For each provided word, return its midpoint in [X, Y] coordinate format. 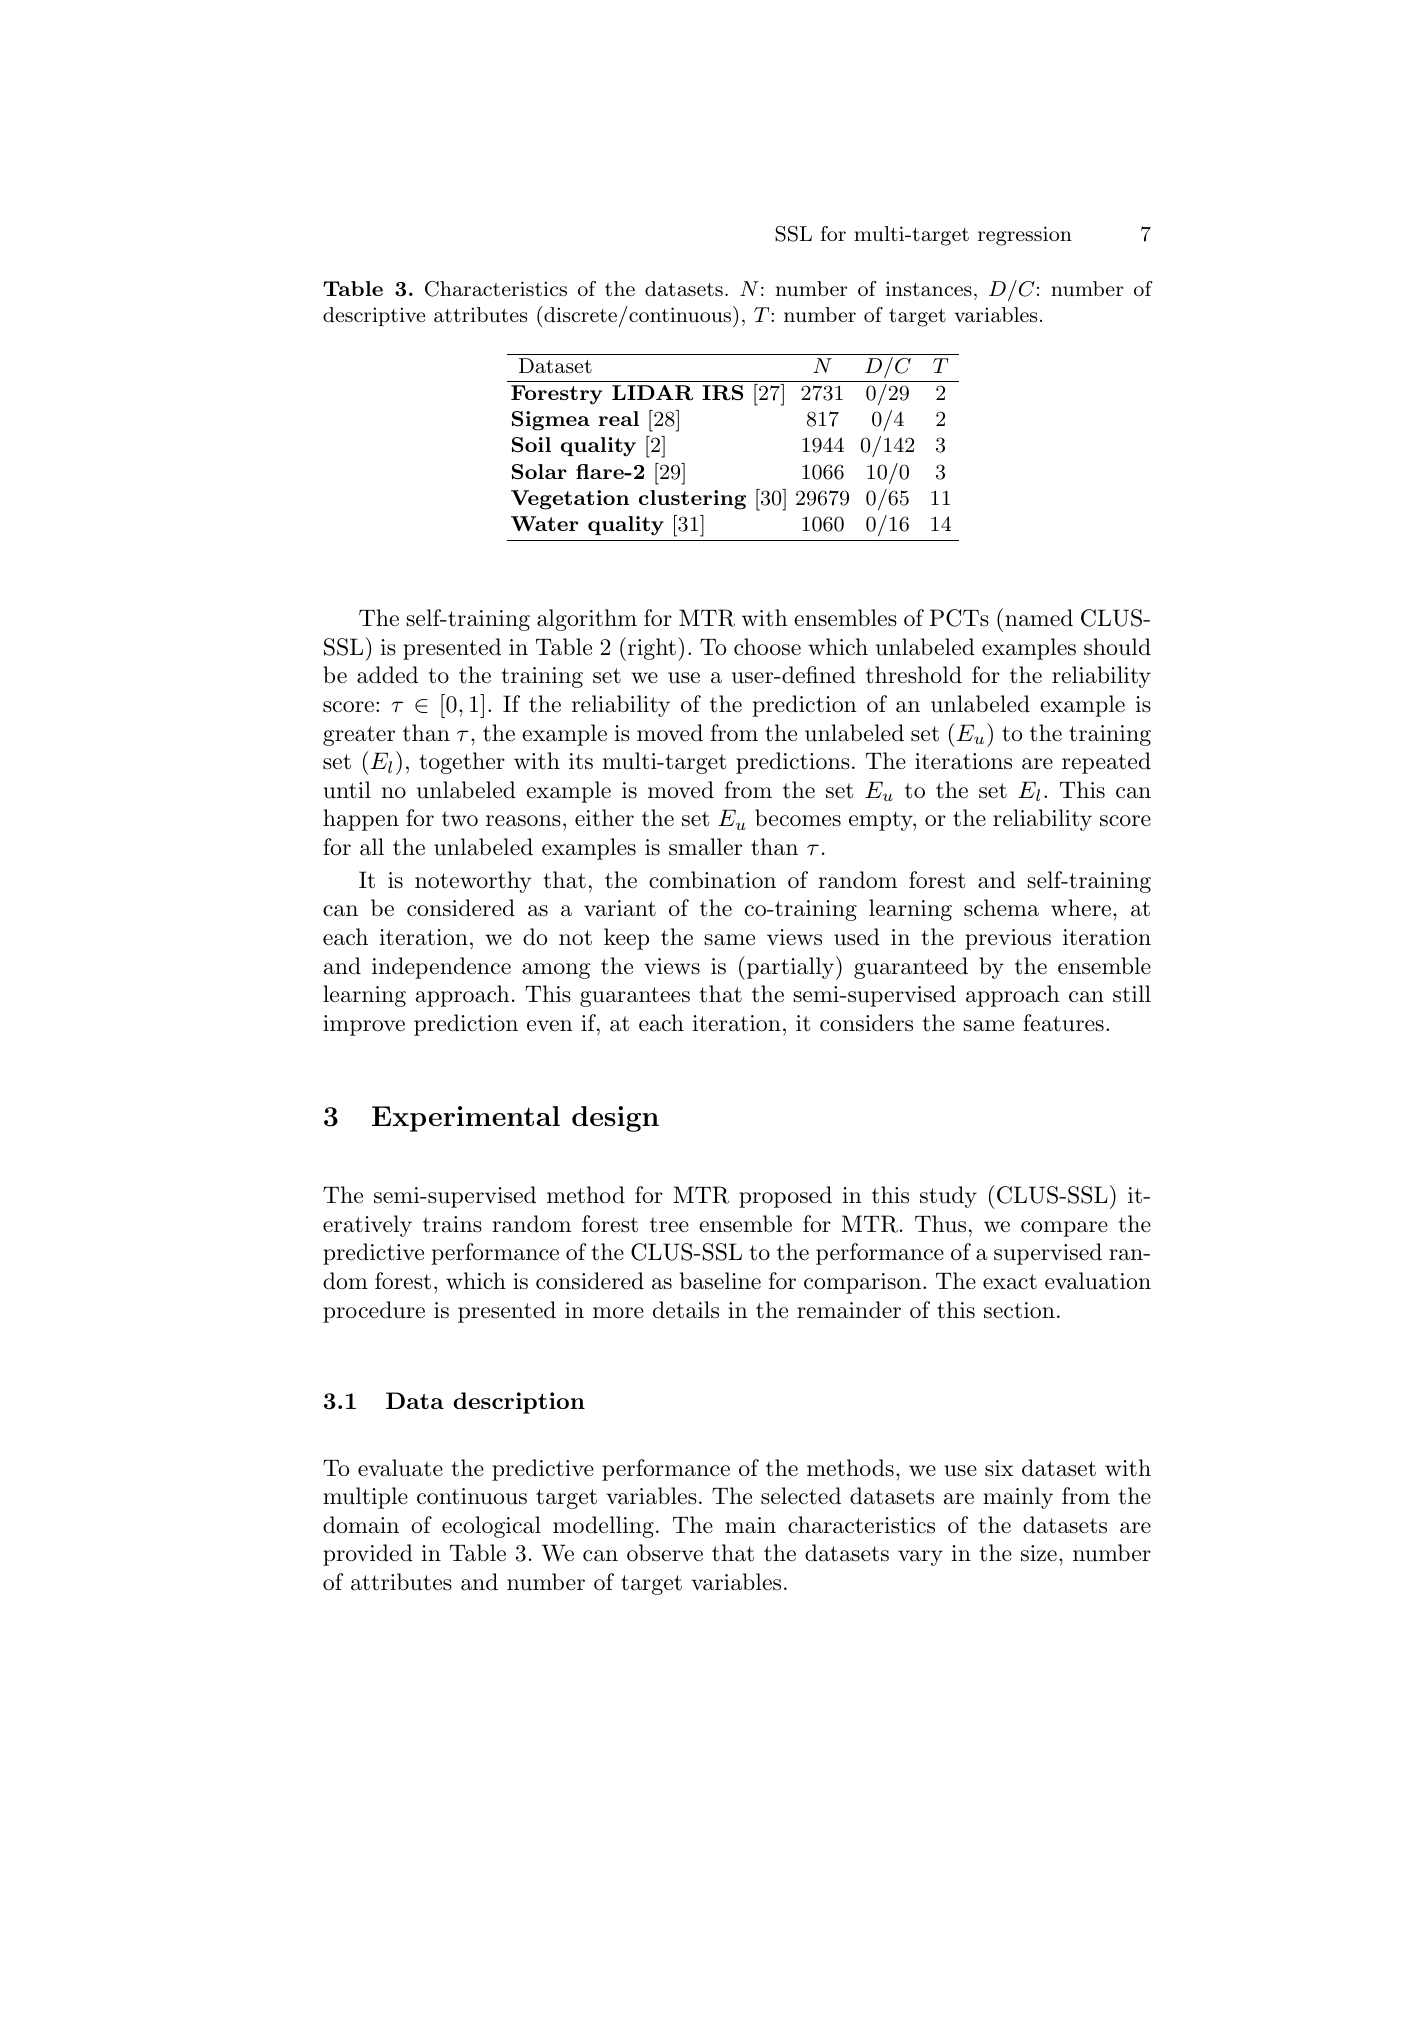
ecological [491, 1527]
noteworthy [473, 882]
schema [1001, 908]
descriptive [374, 316]
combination [712, 880]
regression [1025, 236]
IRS [722, 393]
